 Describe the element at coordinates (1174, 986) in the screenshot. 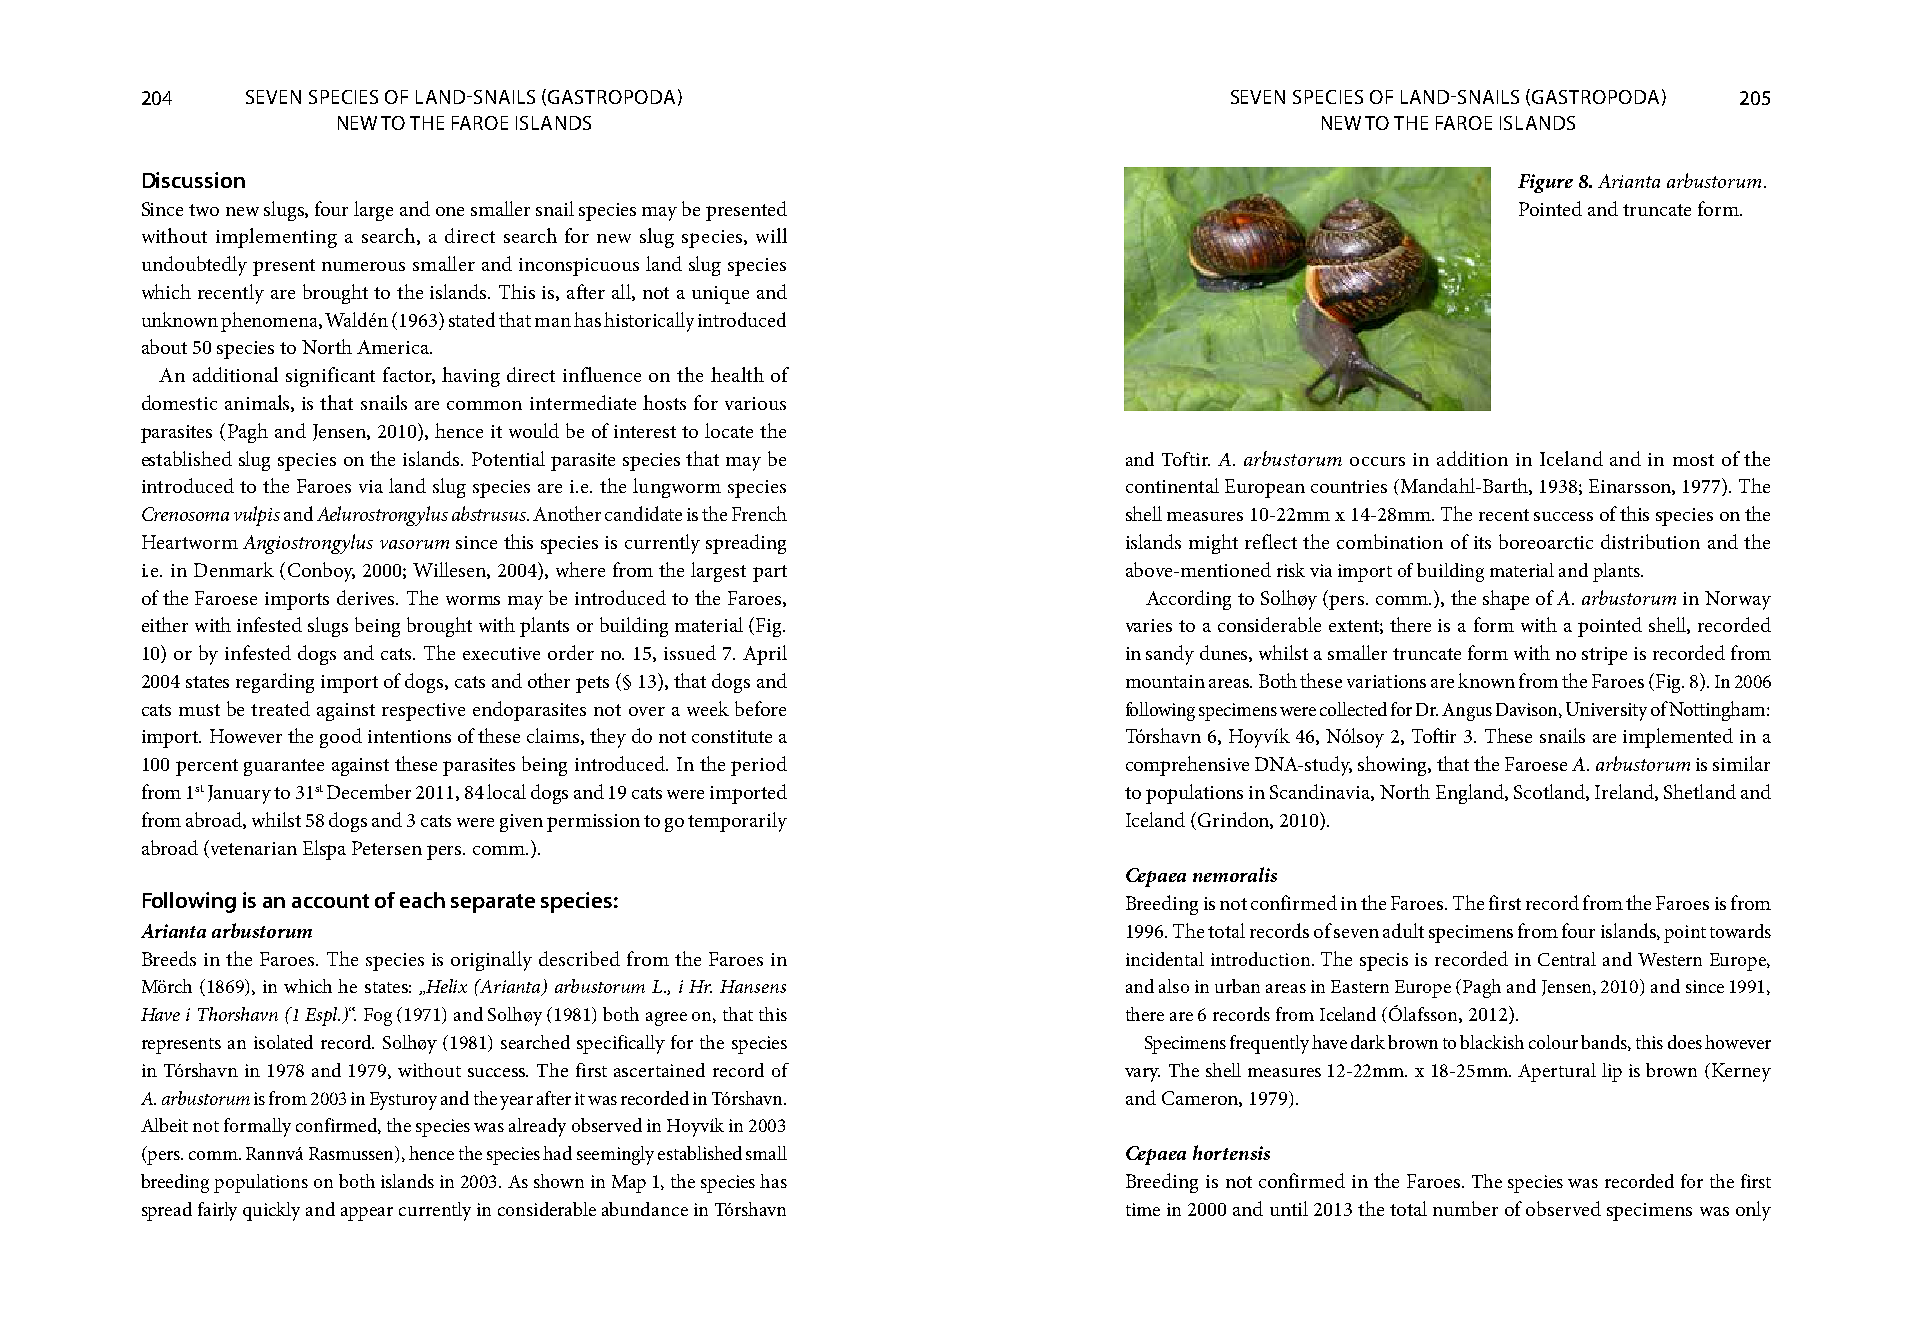

I see `also` at that location.
